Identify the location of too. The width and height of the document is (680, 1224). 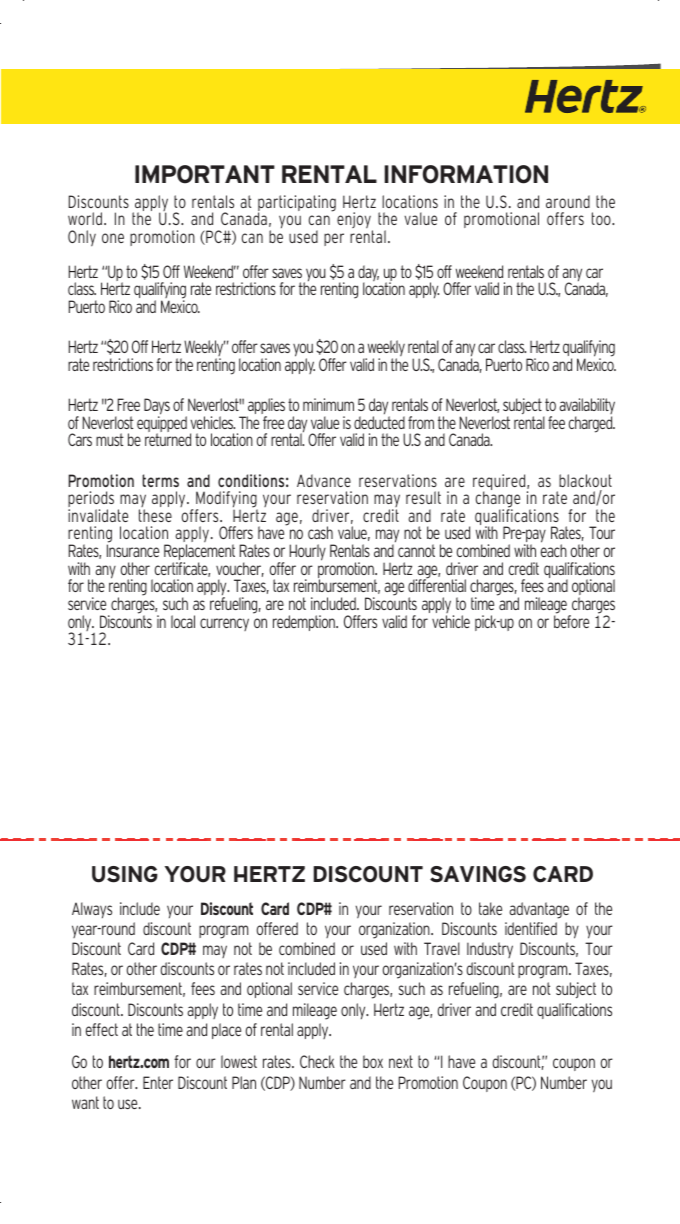
(602, 218).
